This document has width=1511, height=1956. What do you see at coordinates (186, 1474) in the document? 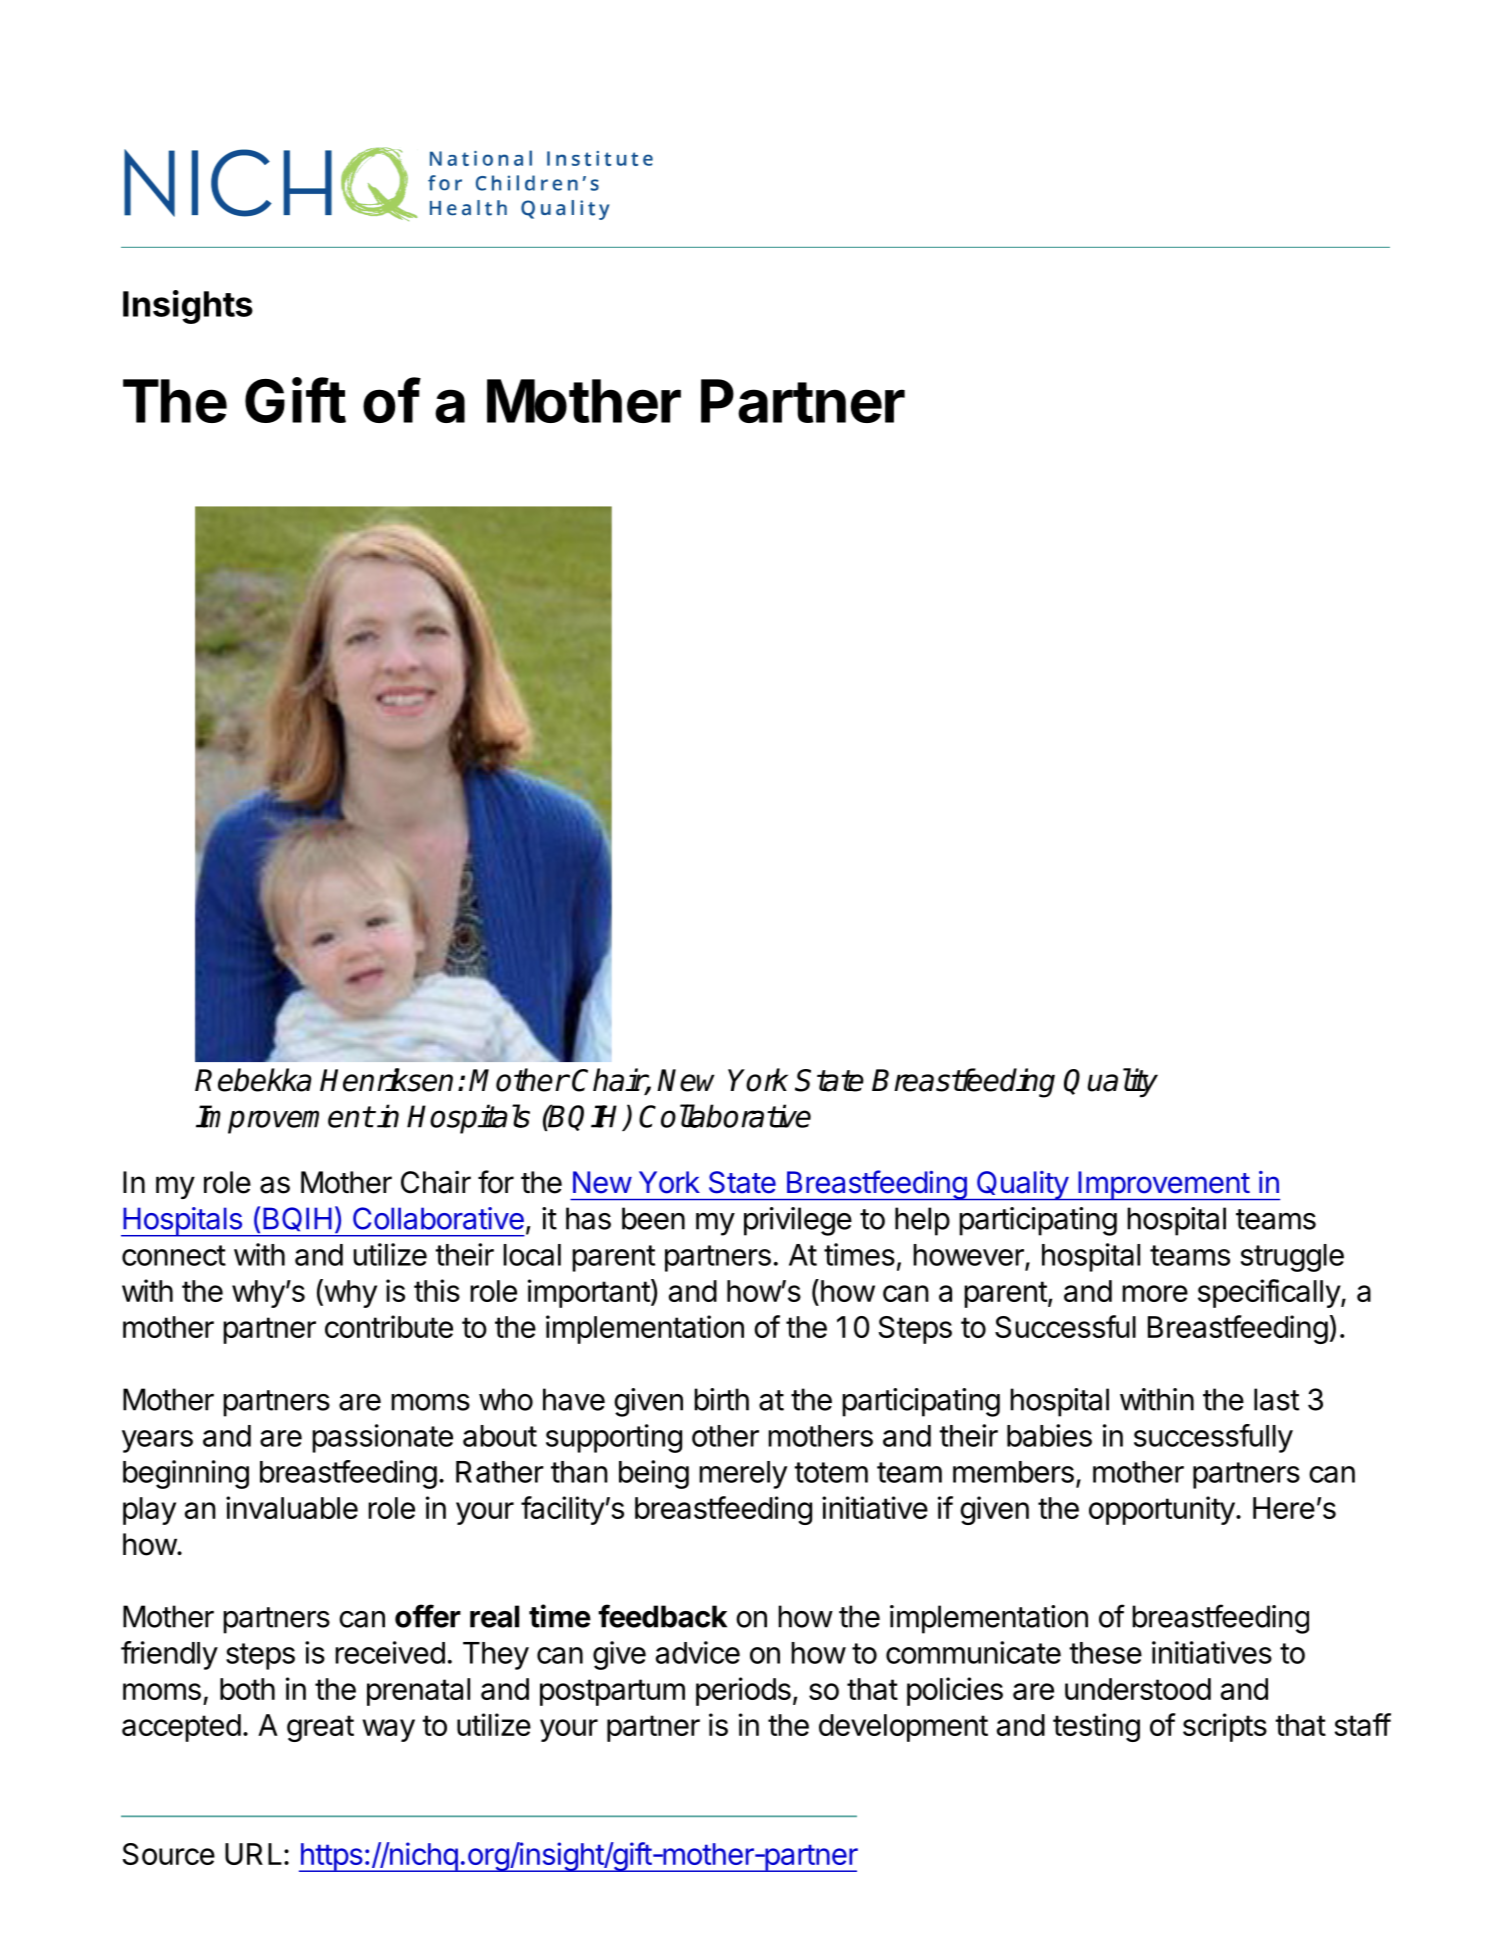
I see `beginning` at bounding box center [186, 1474].
